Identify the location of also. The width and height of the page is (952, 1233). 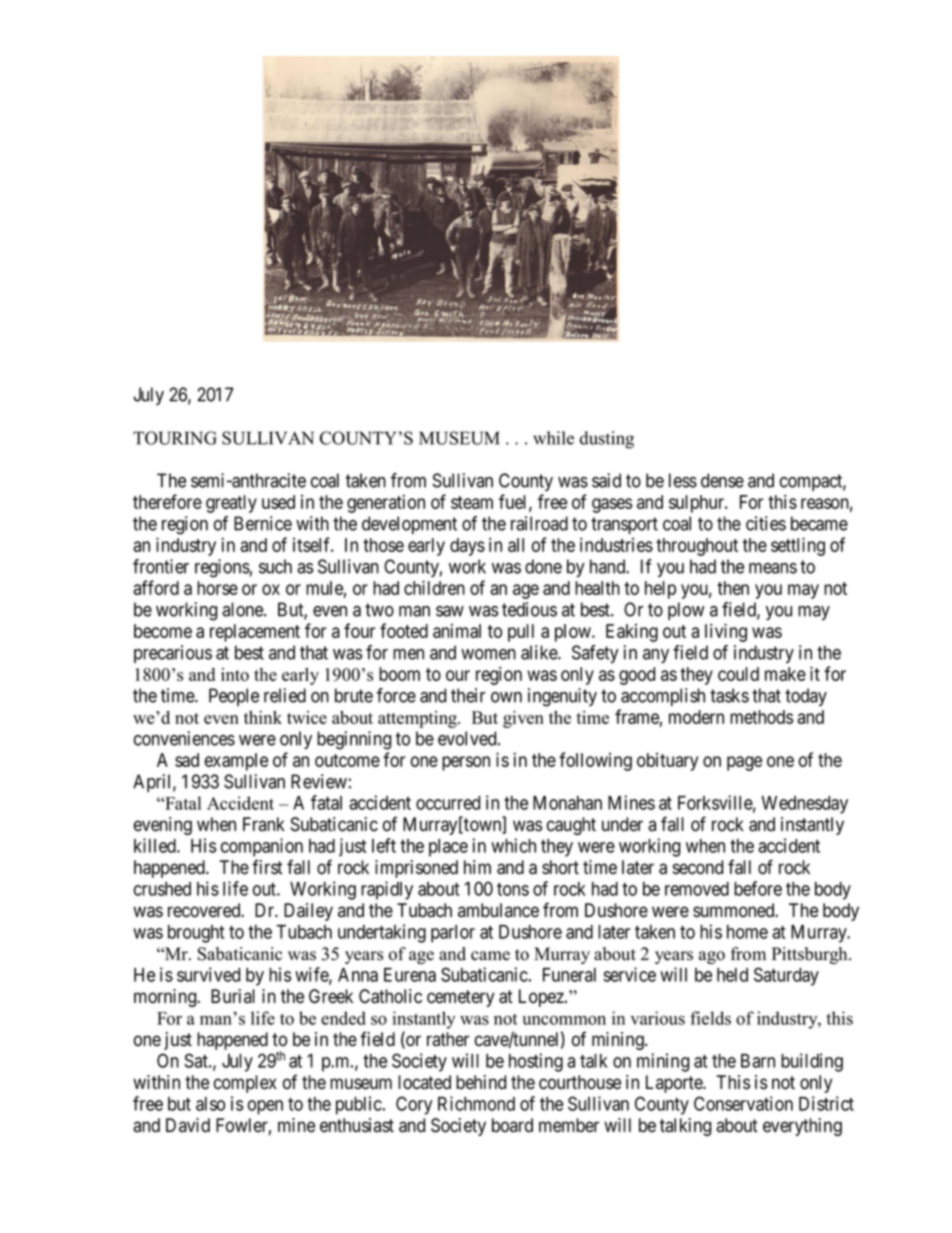
(210, 1104).
